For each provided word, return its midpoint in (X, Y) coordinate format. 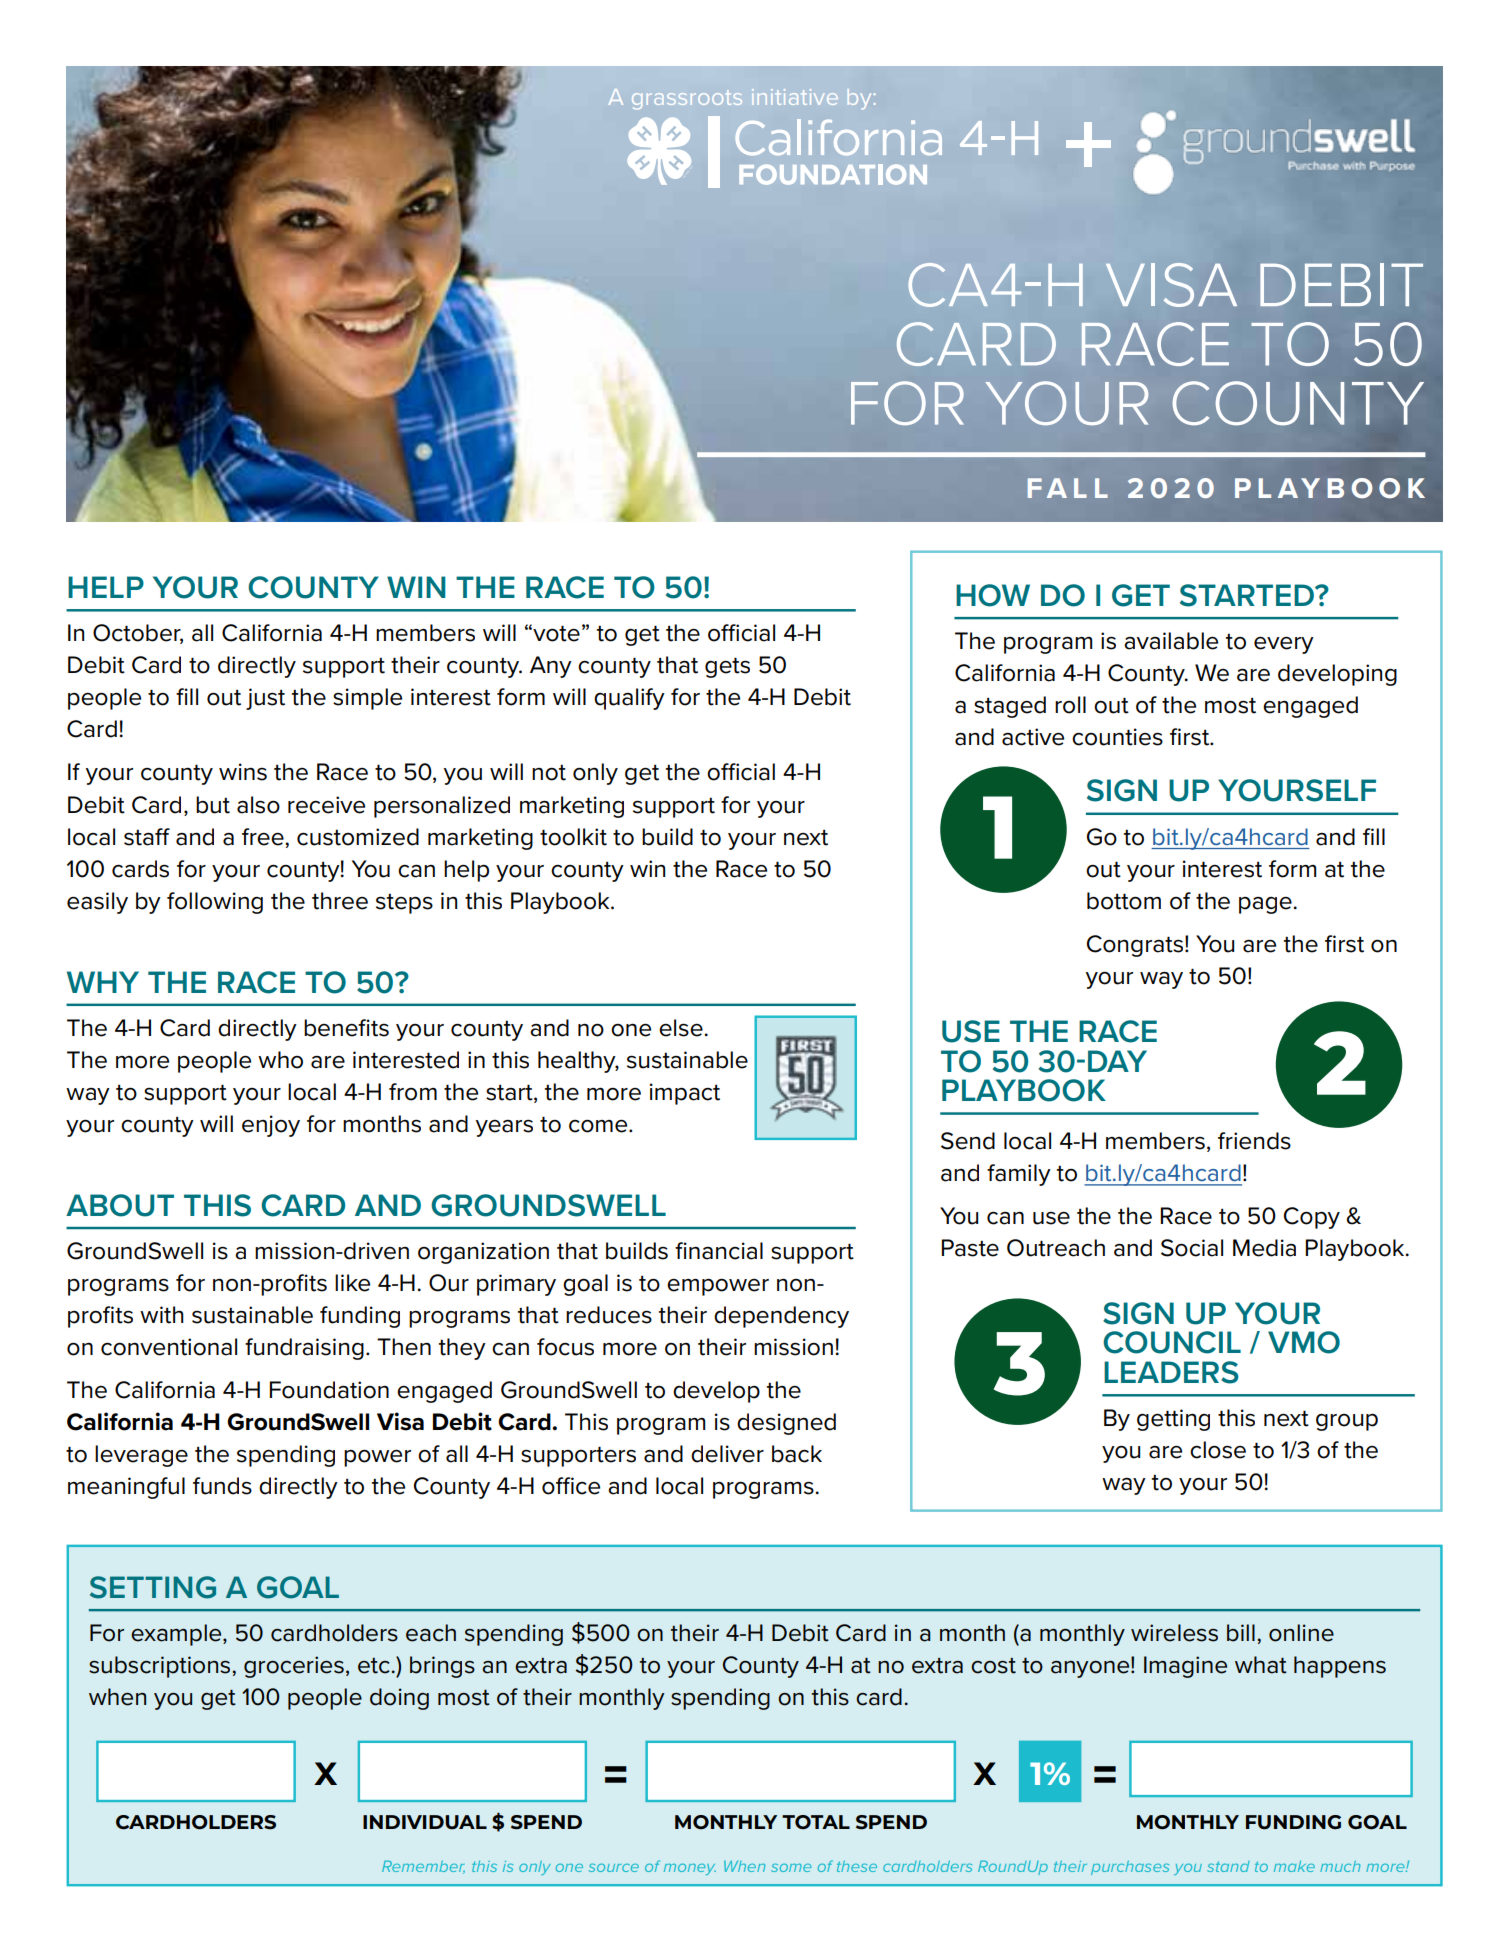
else (682, 1028)
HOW (993, 595)
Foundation (329, 1390)
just (265, 699)
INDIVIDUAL (425, 1822)
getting (1173, 1420)
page (1266, 905)
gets (727, 667)
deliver (727, 1454)
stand (1228, 1866)
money (690, 1869)
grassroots (687, 99)
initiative (795, 97)
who (280, 1060)
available (1171, 641)
